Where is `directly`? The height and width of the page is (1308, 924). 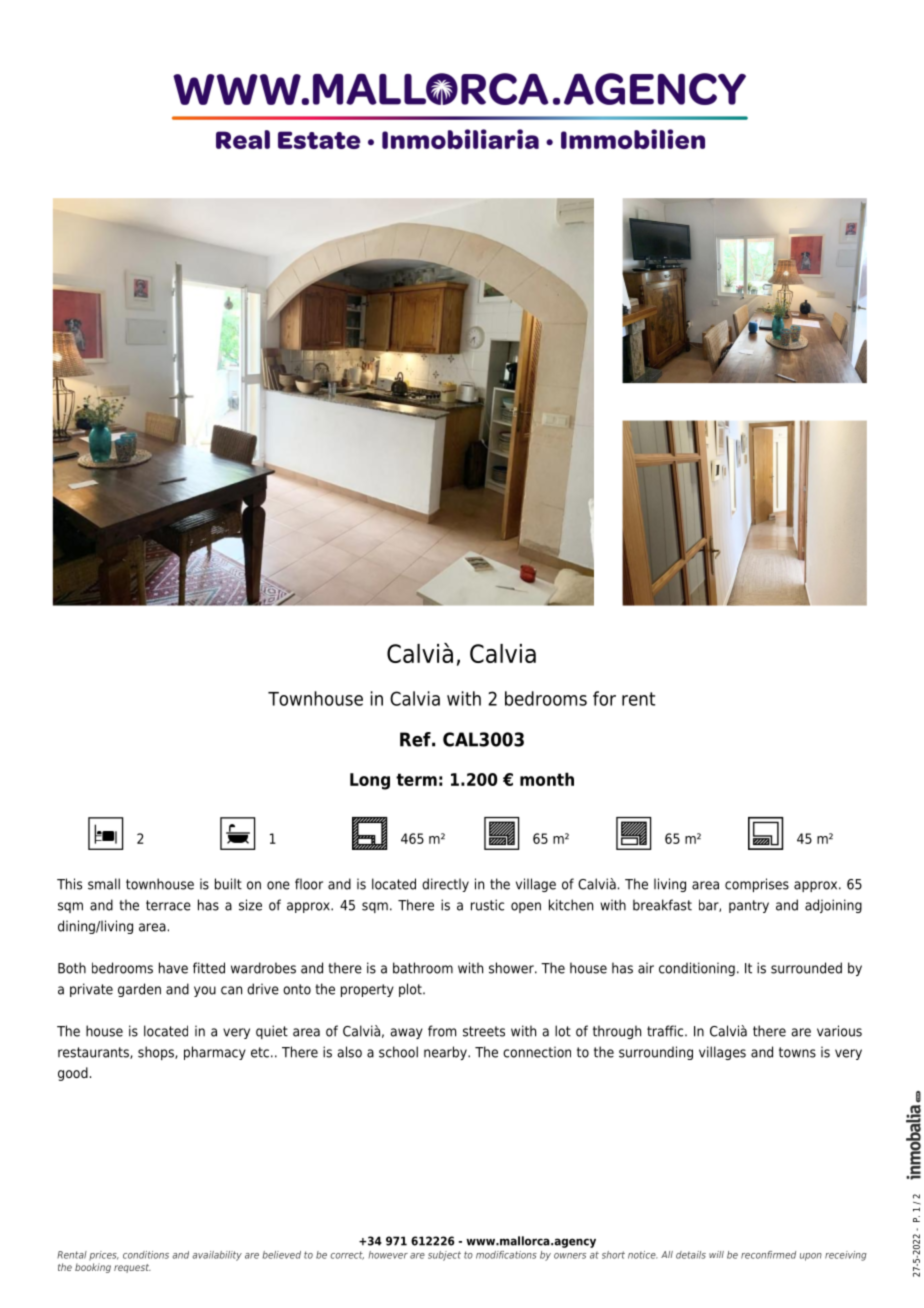
directly is located at coordinates (445, 885).
